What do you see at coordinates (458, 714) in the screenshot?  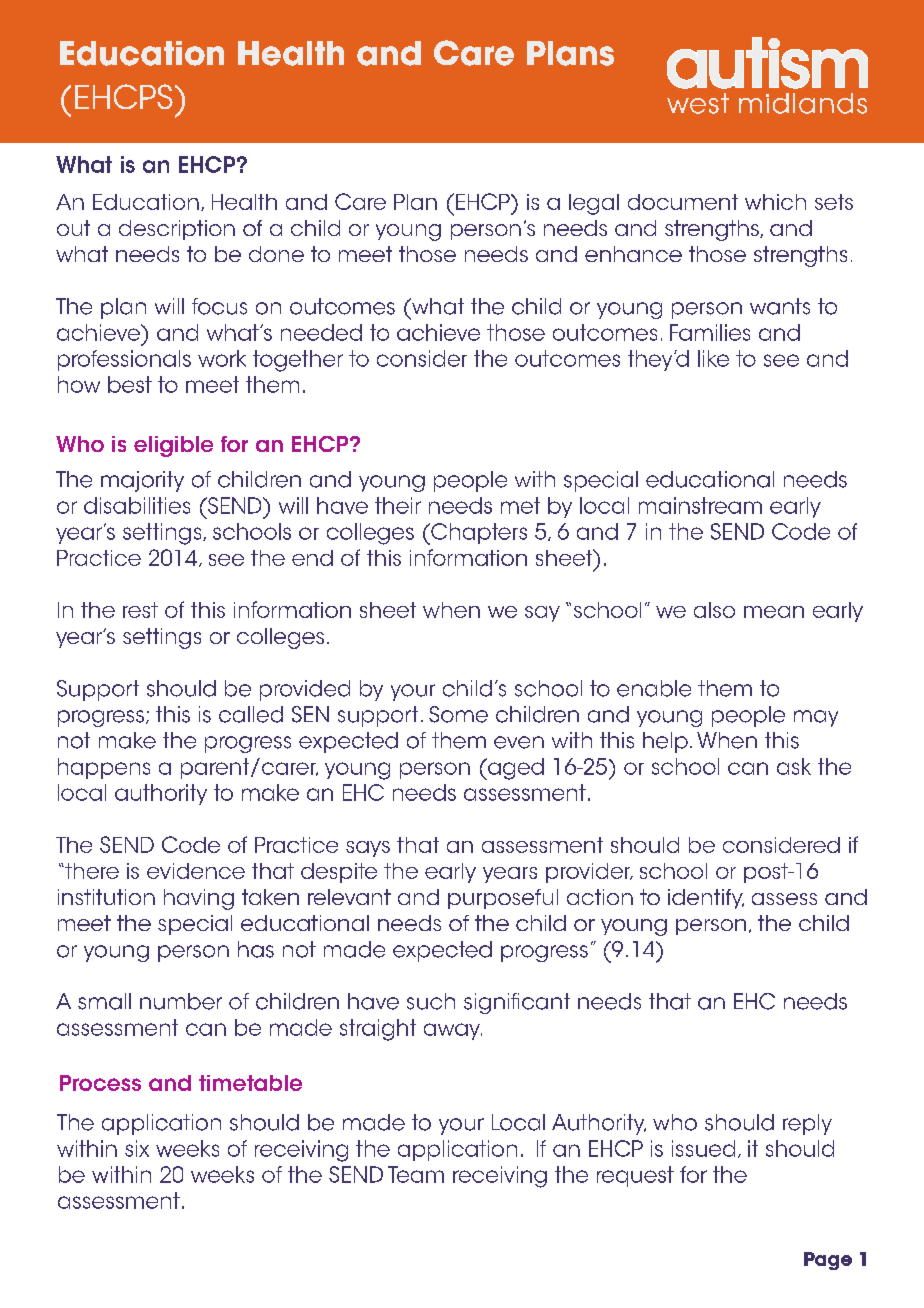 I see `Some` at bounding box center [458, 714].
